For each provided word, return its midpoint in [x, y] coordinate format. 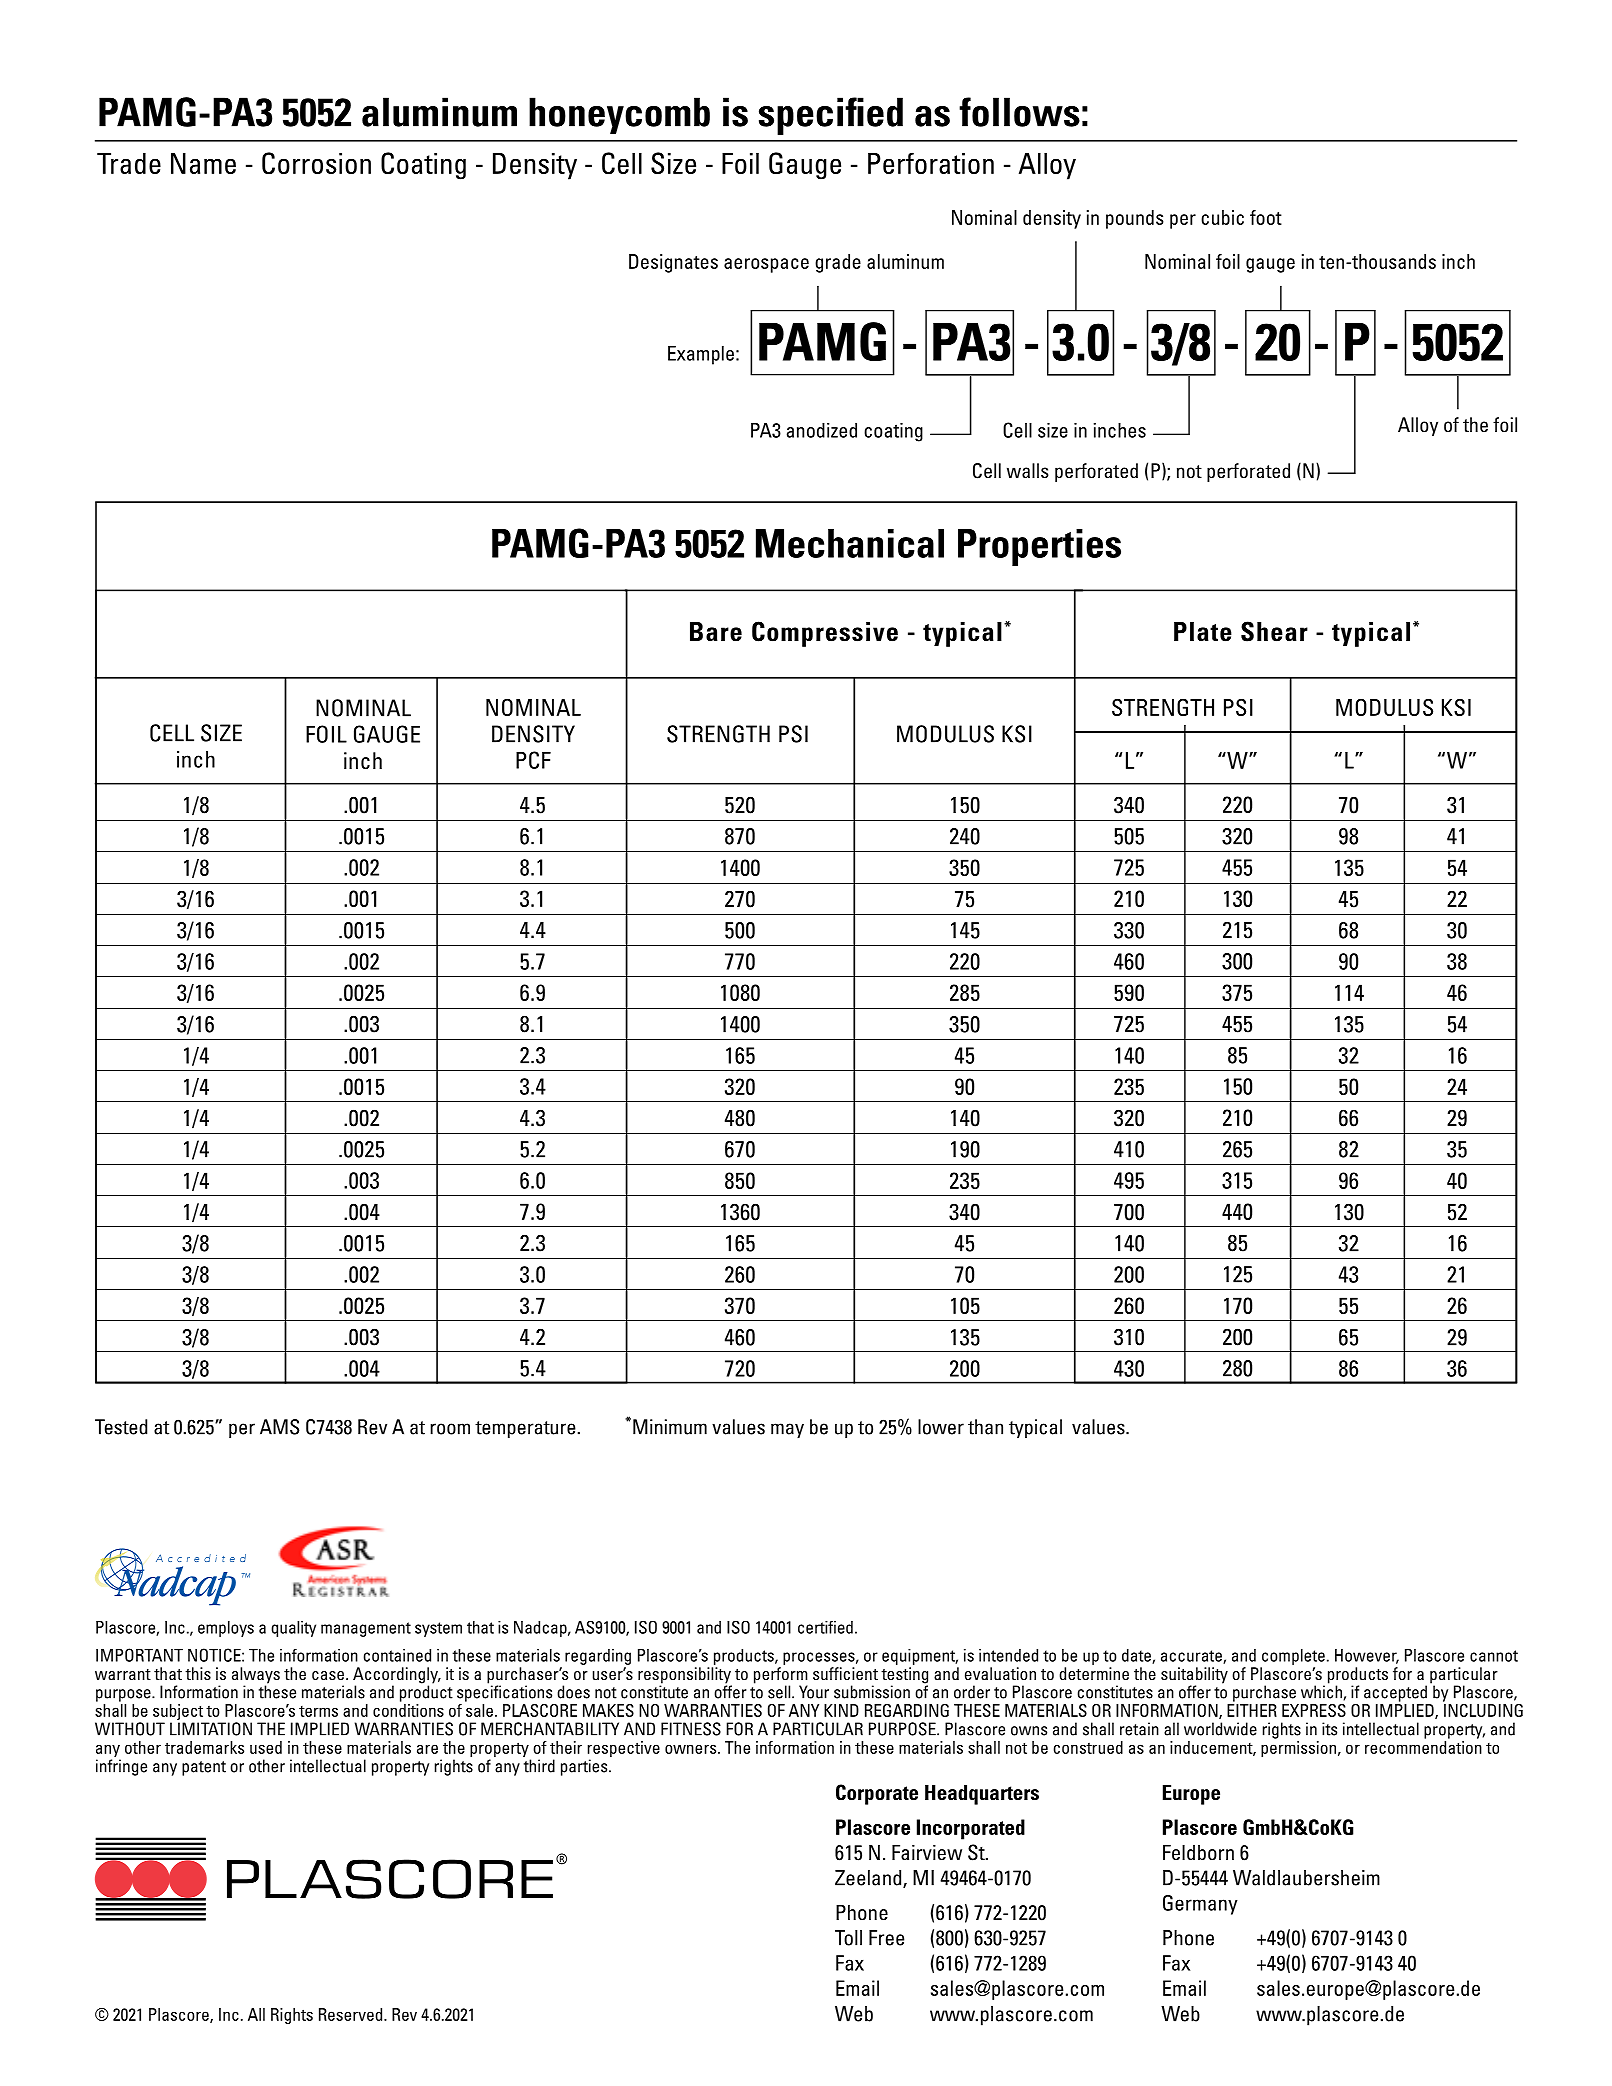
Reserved [352, 2014]
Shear [1274, 631]
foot [1266, 217]
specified [831, 116]
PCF [533, 760]
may [787, 1430]
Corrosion [316, 163]
